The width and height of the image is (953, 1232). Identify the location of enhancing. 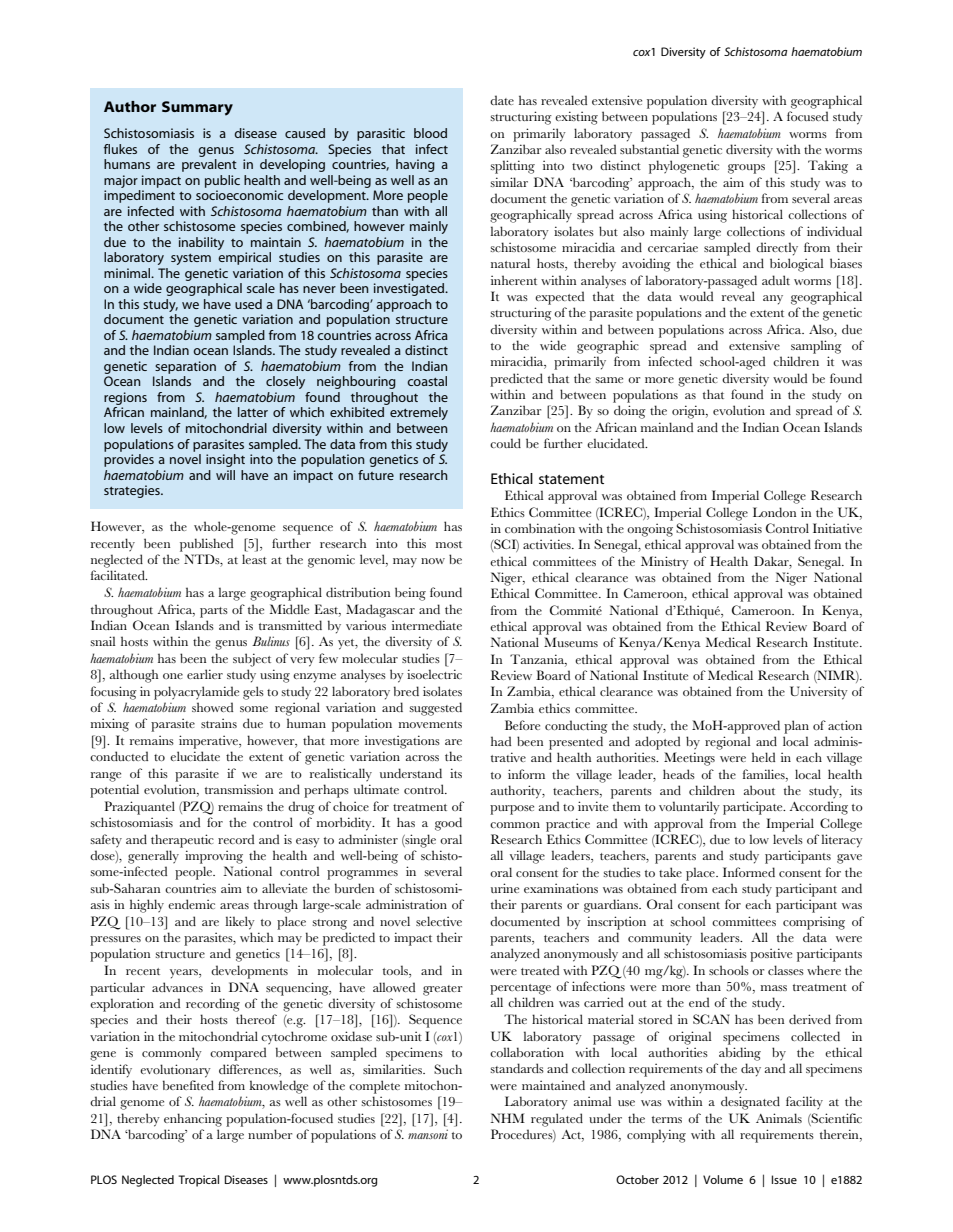
(193, 1120).
